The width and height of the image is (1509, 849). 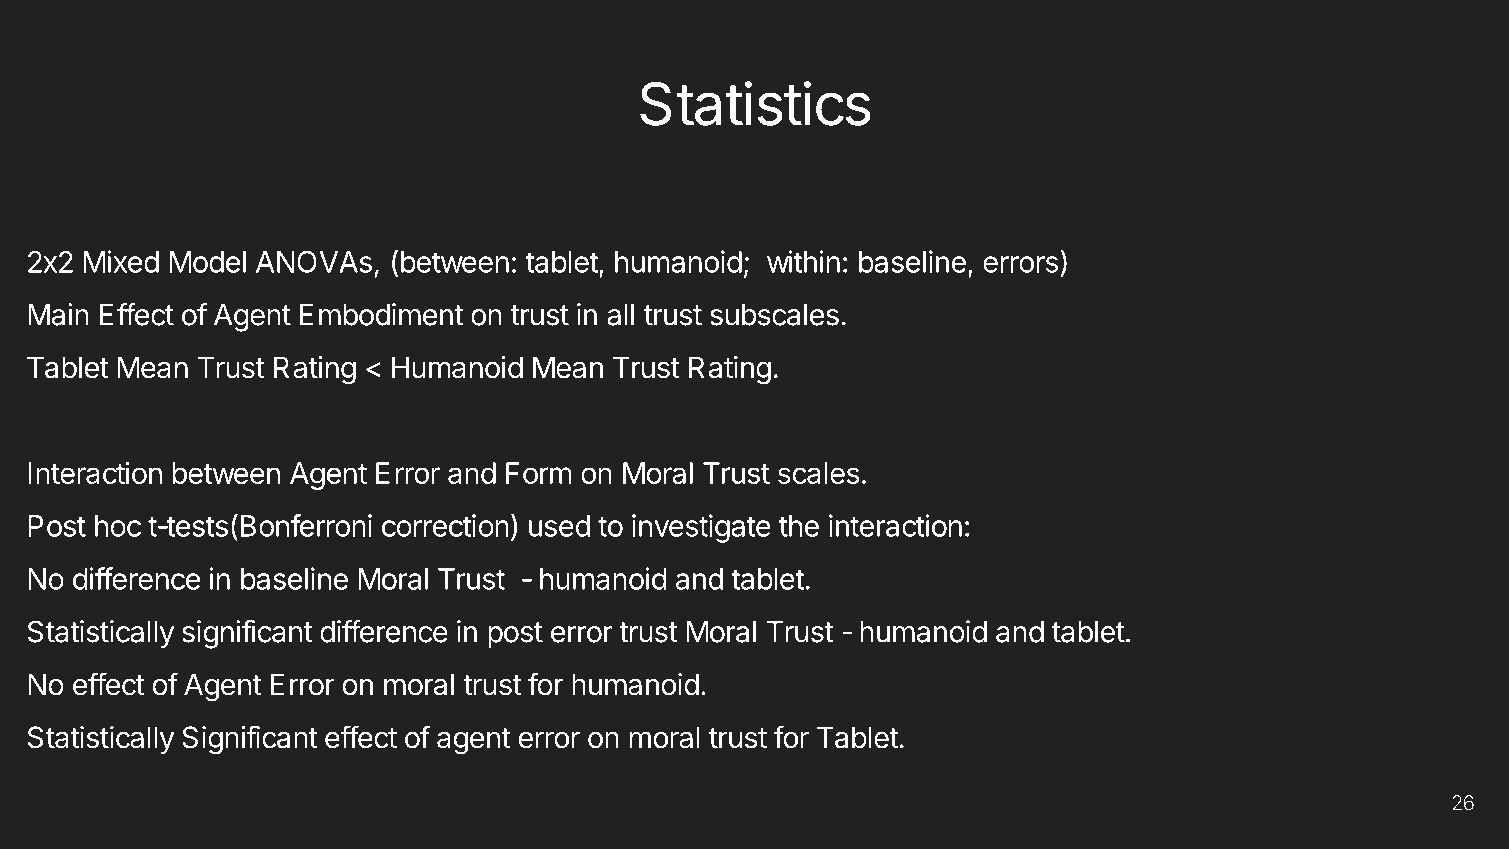 I want to click on correction, so click(x=445, y=525).
